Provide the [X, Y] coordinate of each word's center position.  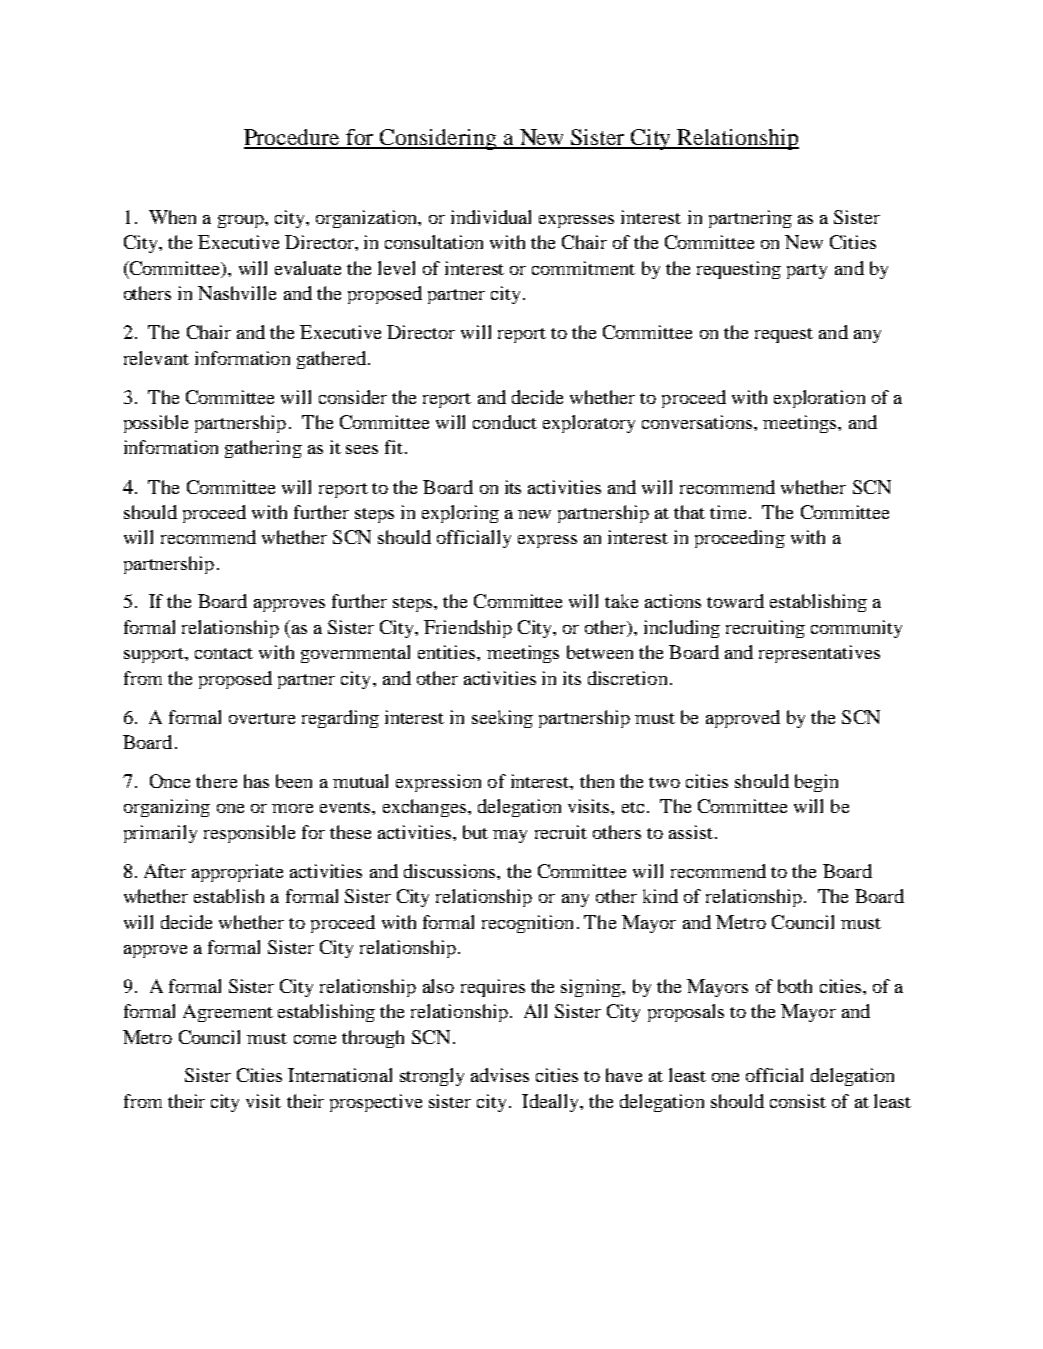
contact [224, 653]
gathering [263, 449]
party [807, 271]
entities [448, 652]
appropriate [237, 873]
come [315, 1039]
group [242, 221]
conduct [505, 422]
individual [491, 217]
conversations [698, 422]
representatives [819, 654]
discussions [451, 871]
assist [691, 832]
